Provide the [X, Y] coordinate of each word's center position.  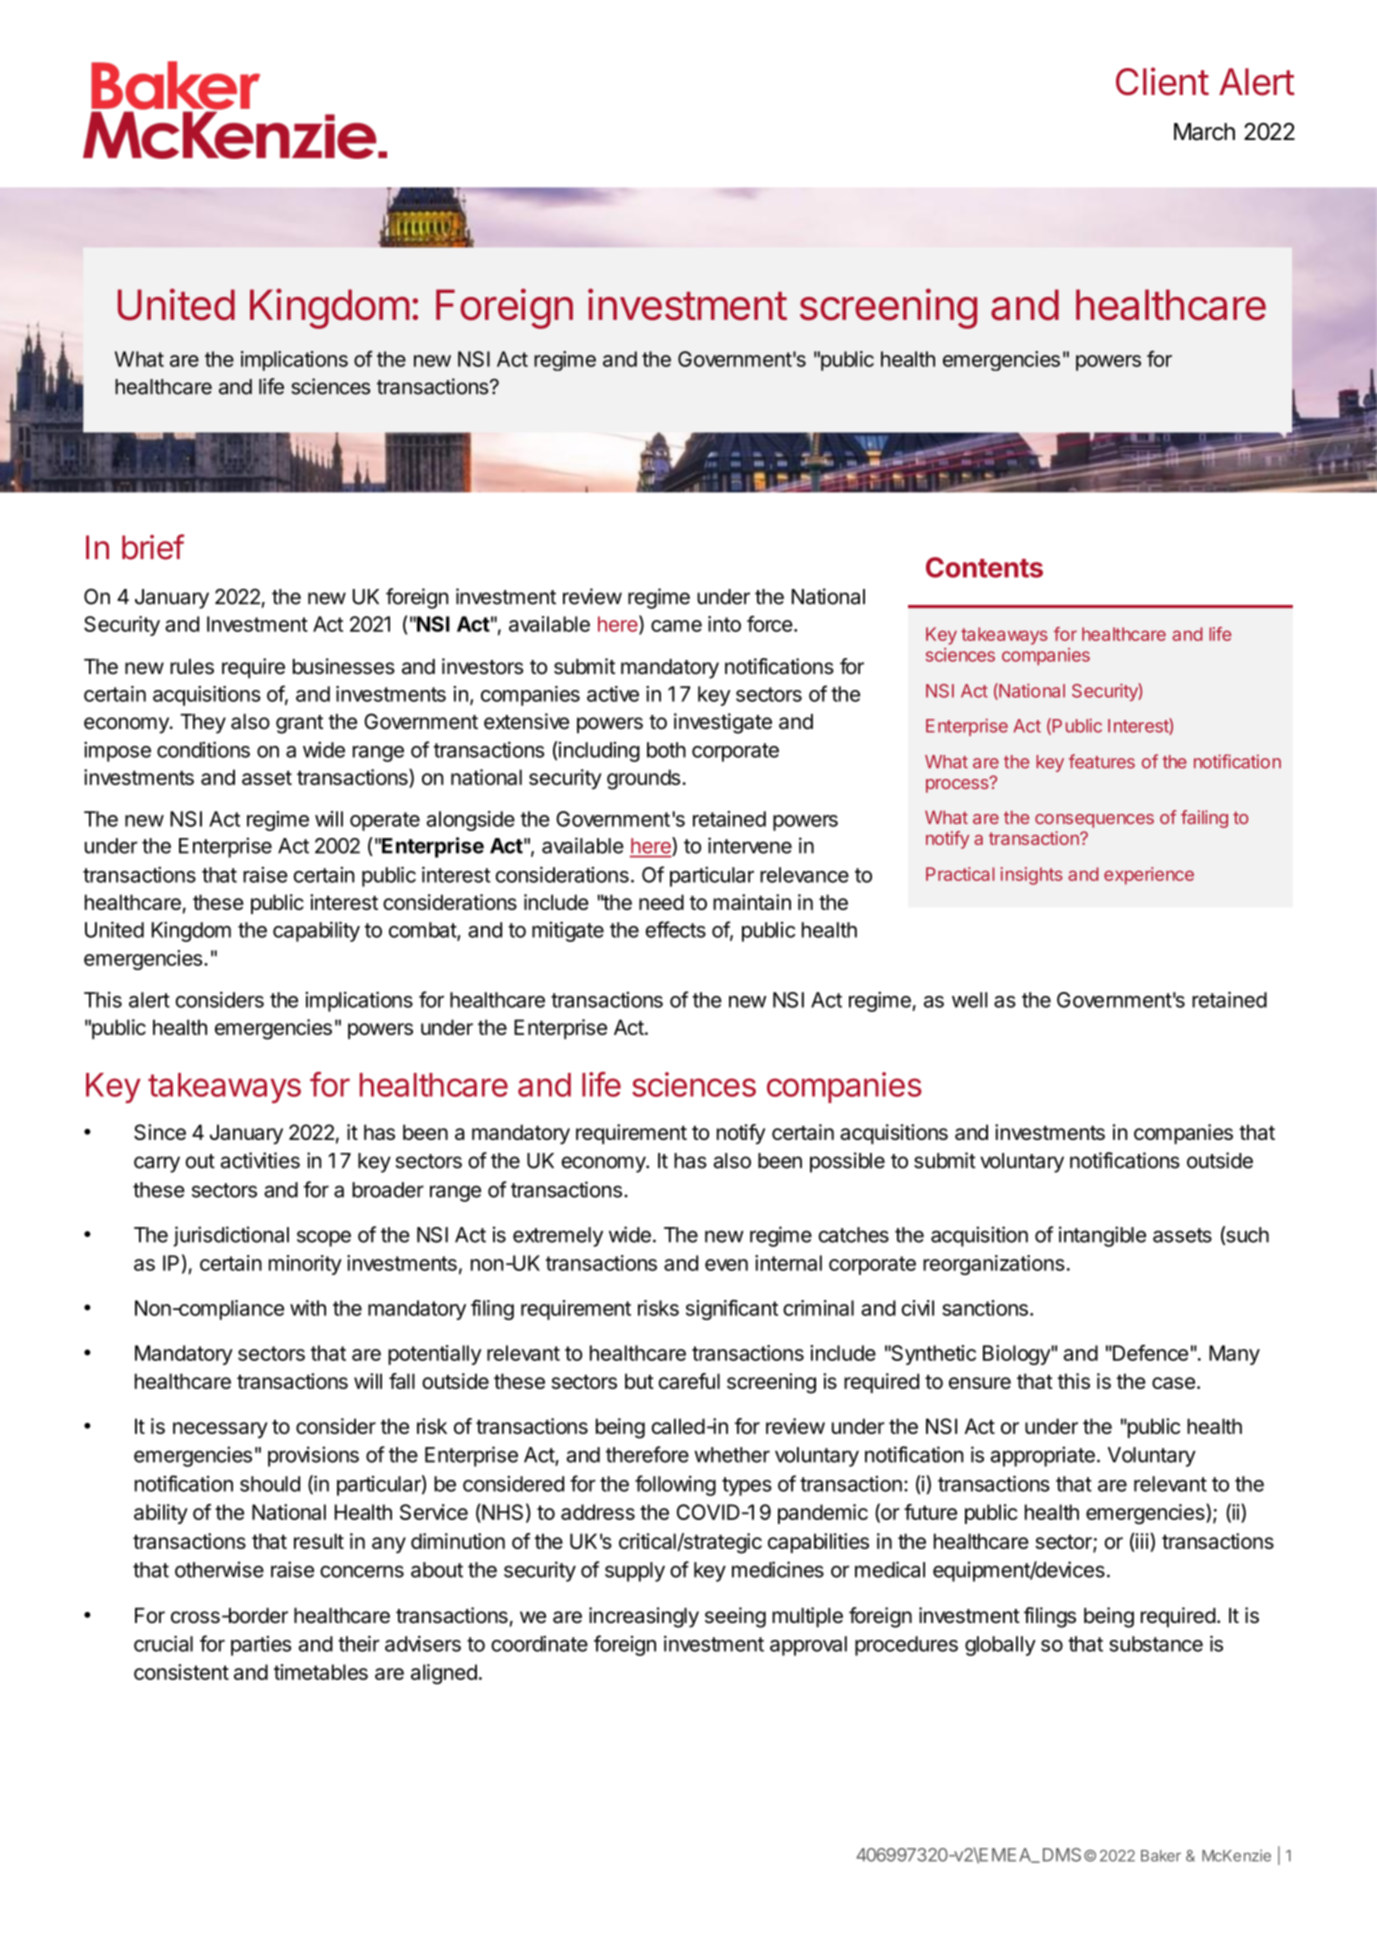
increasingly [644, 1617]
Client [1162, 81]
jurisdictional [231, 1236]
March [1204, 132]
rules [192, 667]
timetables [321, 1672]
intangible [1102, 1236]
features [1102, 761]
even [726, 1265]
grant [299, 724]
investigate [723, 723]
